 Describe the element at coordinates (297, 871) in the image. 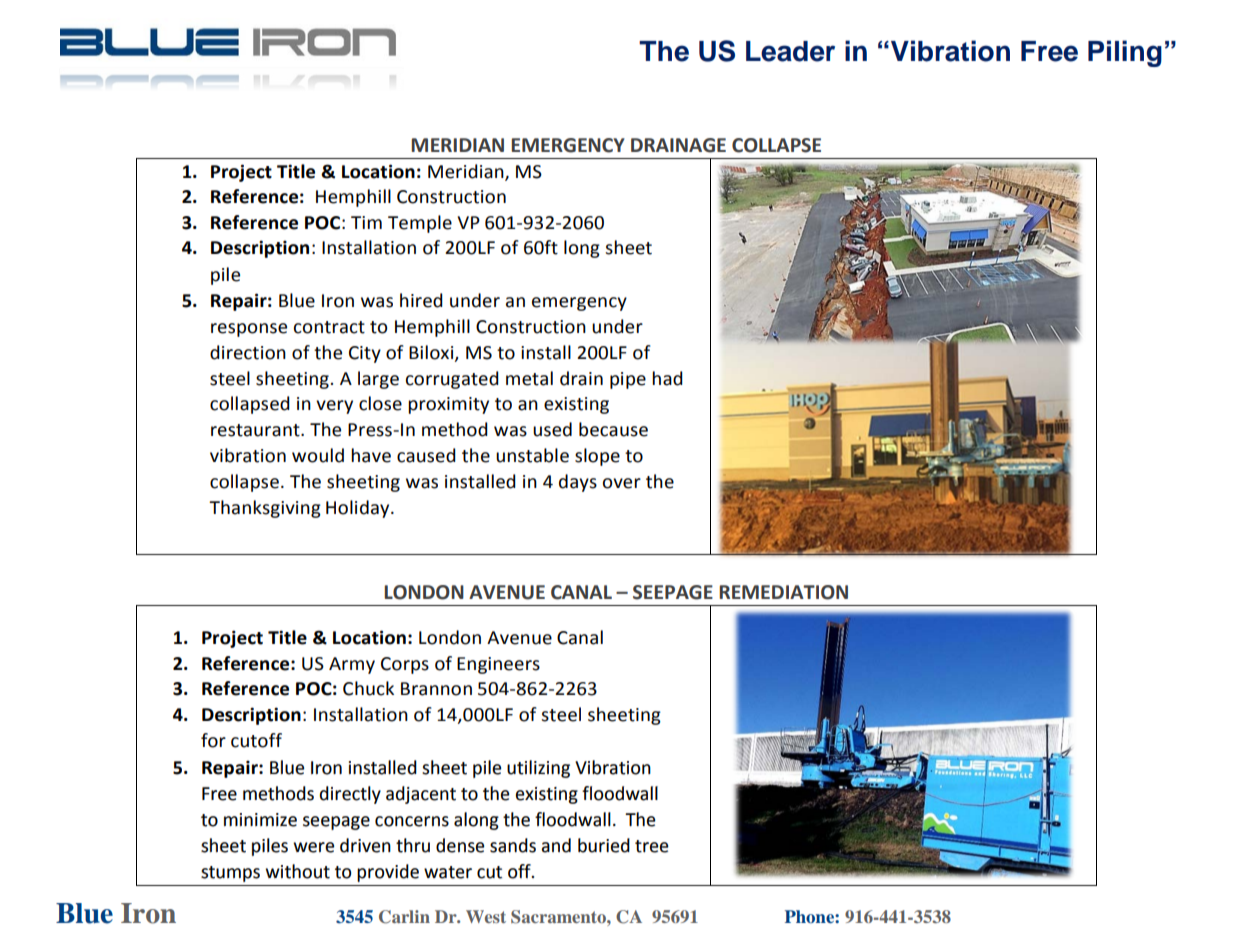

I see `without` at that location.
